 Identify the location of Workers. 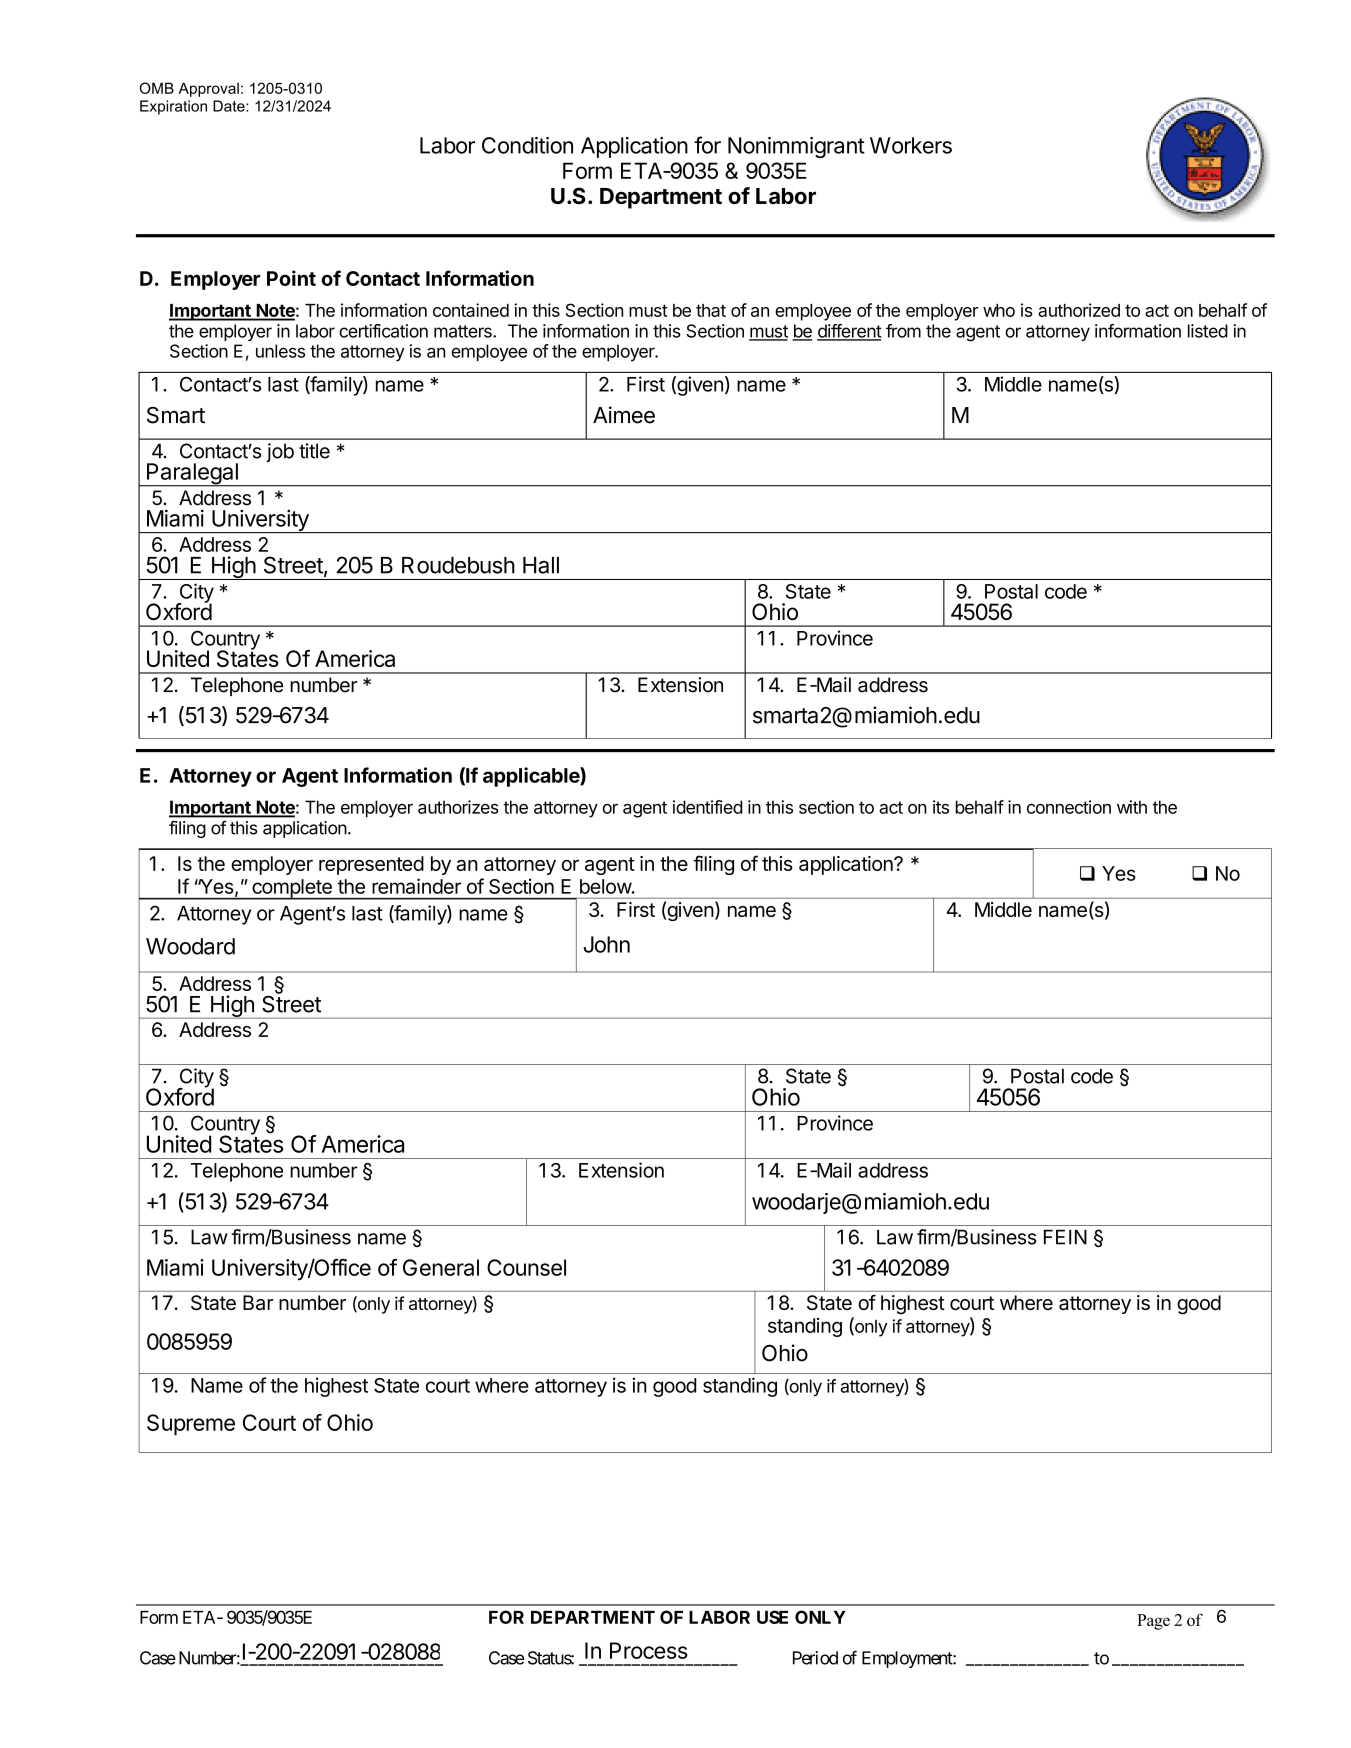
(911, 145).
